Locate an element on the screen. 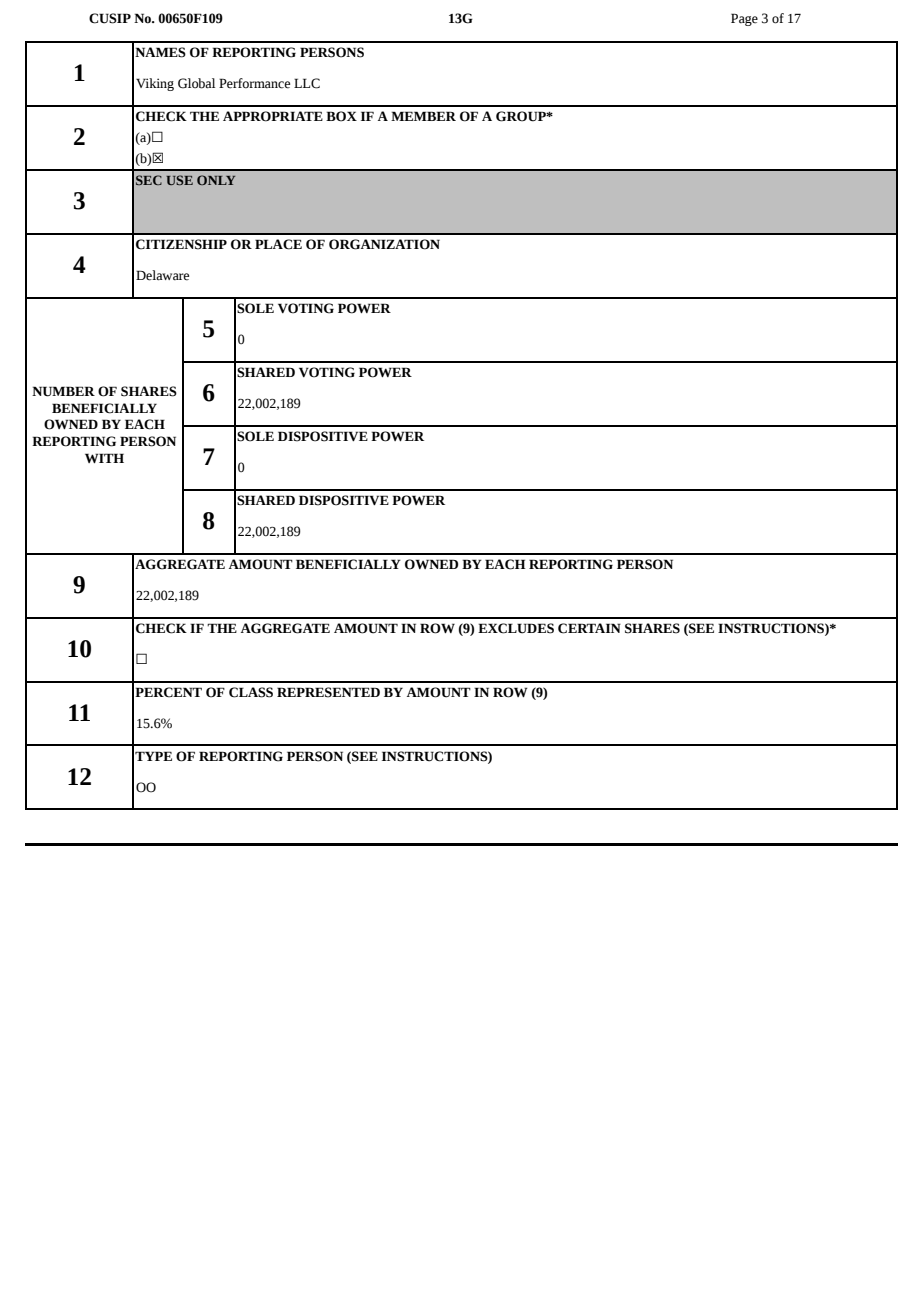 The height and width of the screenshot is (1308, 924). CLASS is located at coordinates (251, 692).
